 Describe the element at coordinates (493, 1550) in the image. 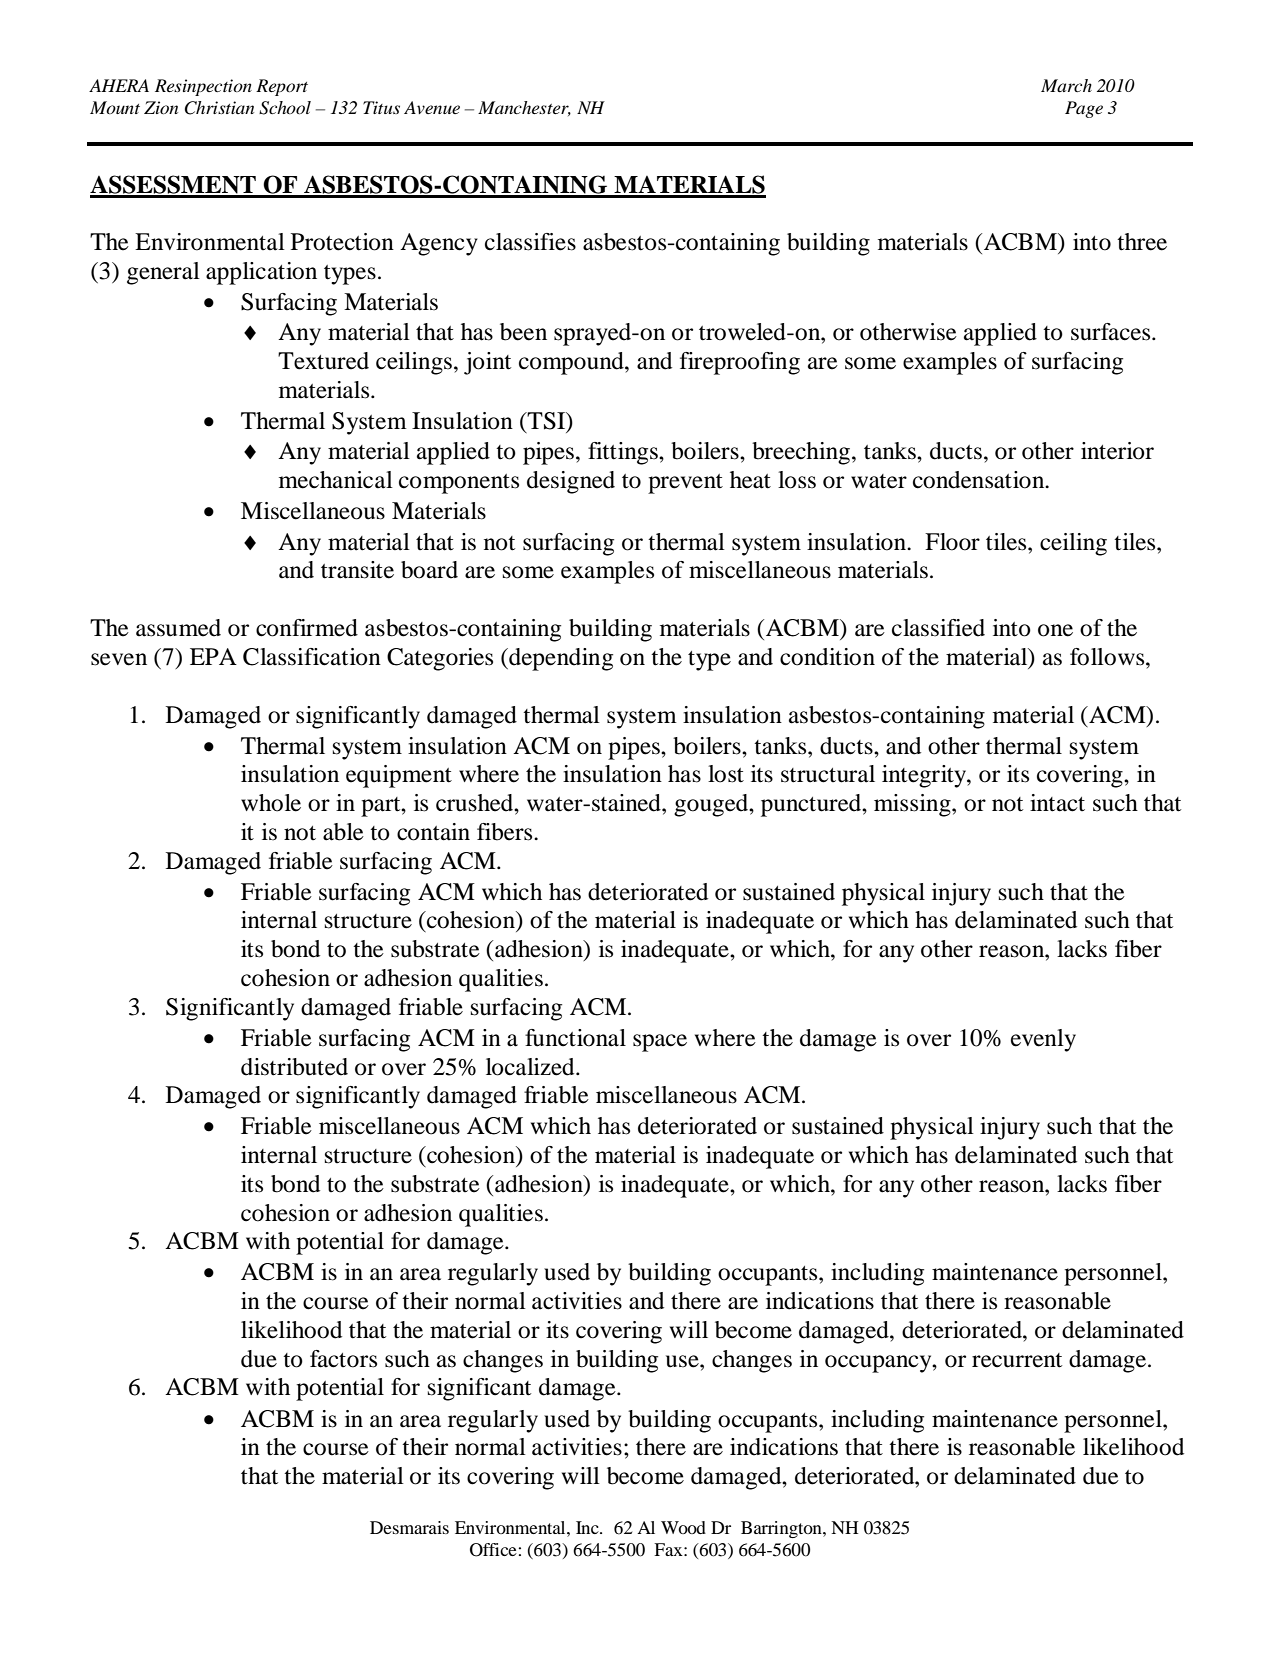

I see `Office` at that location.
